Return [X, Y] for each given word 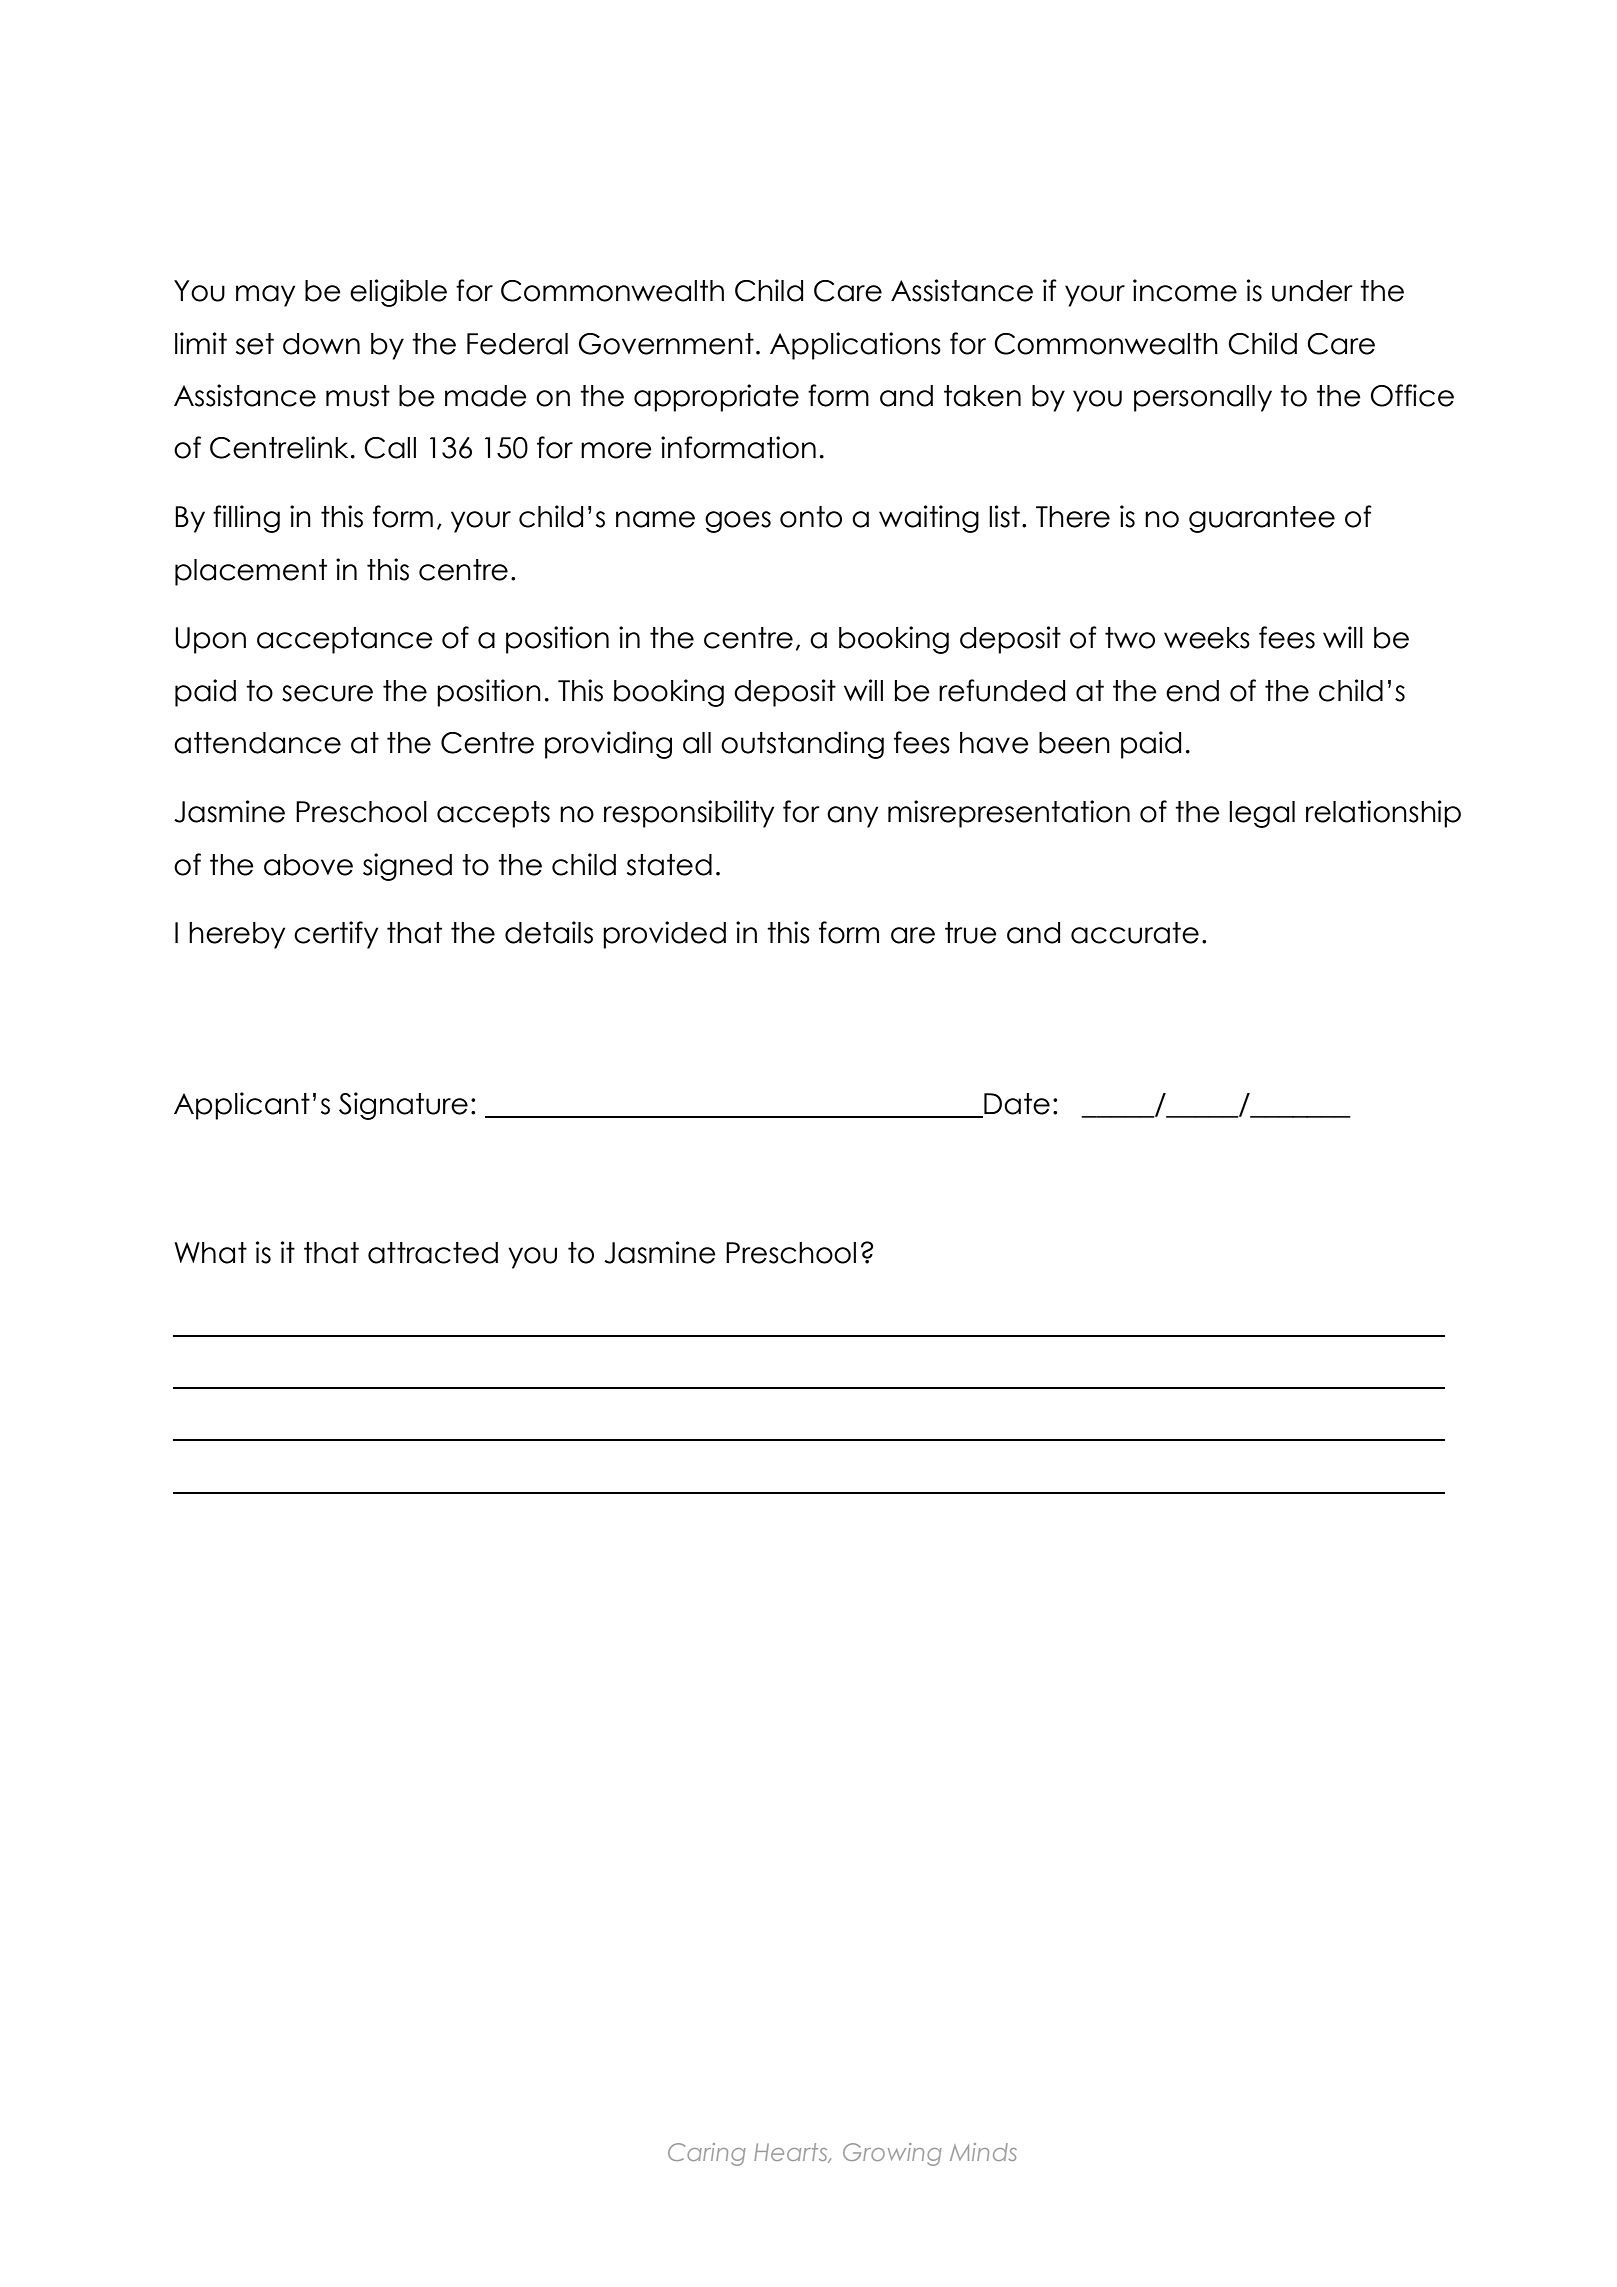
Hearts [792, 2153]
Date [1016, 1105]
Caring [707, 2154]
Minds [983, 2152]
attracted [433, 1253]
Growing [892, 2154]
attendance [257, 743]
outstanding [802, 745]
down [321, 344]
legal [1262, 814]
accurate [1135, 933]
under [1312, 291]
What [210, 1253]
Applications [855, 346]
